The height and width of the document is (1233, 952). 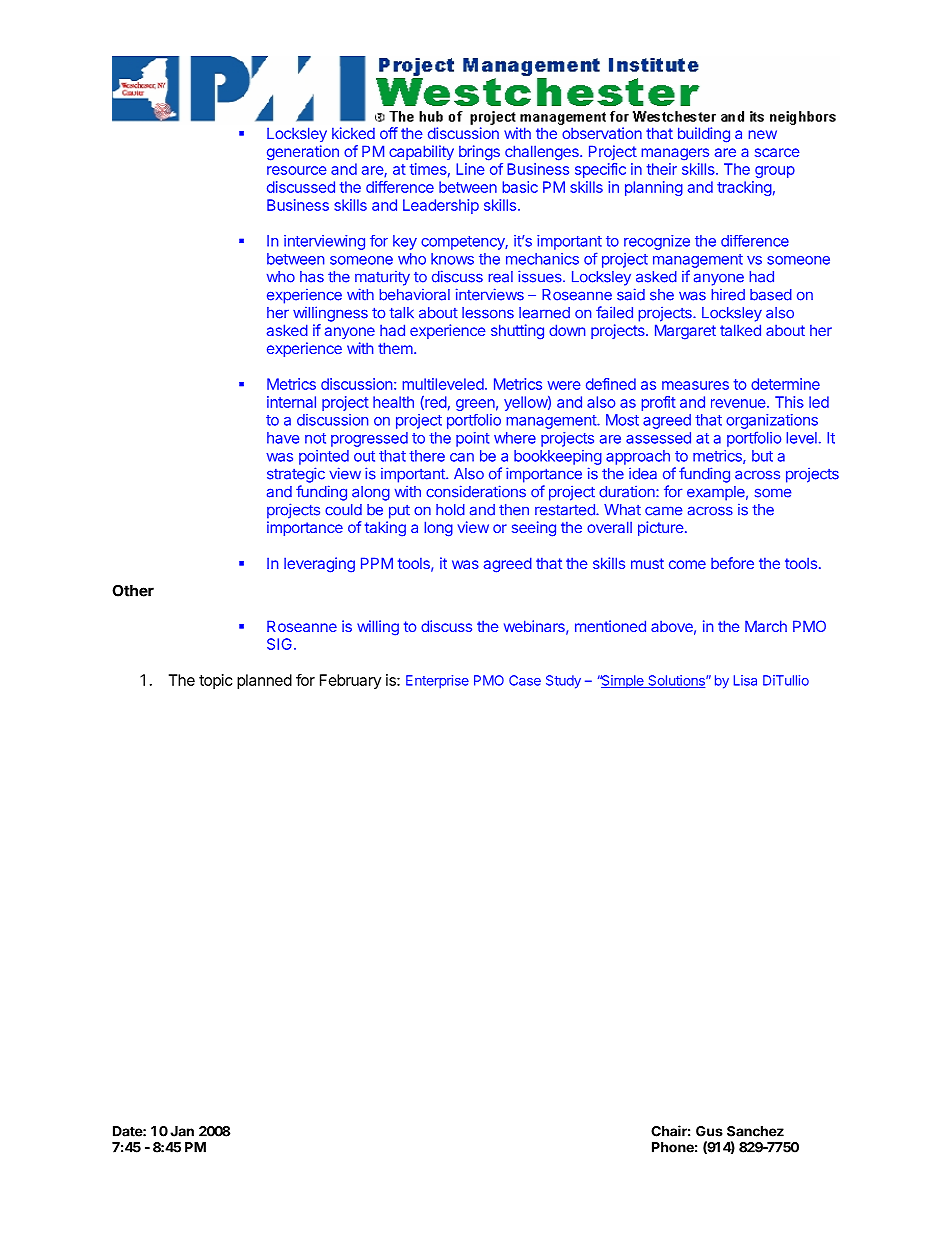 What do you see at coordinates (297, 170) in the document?
I see `resource` at bounding box center [297, 170].
